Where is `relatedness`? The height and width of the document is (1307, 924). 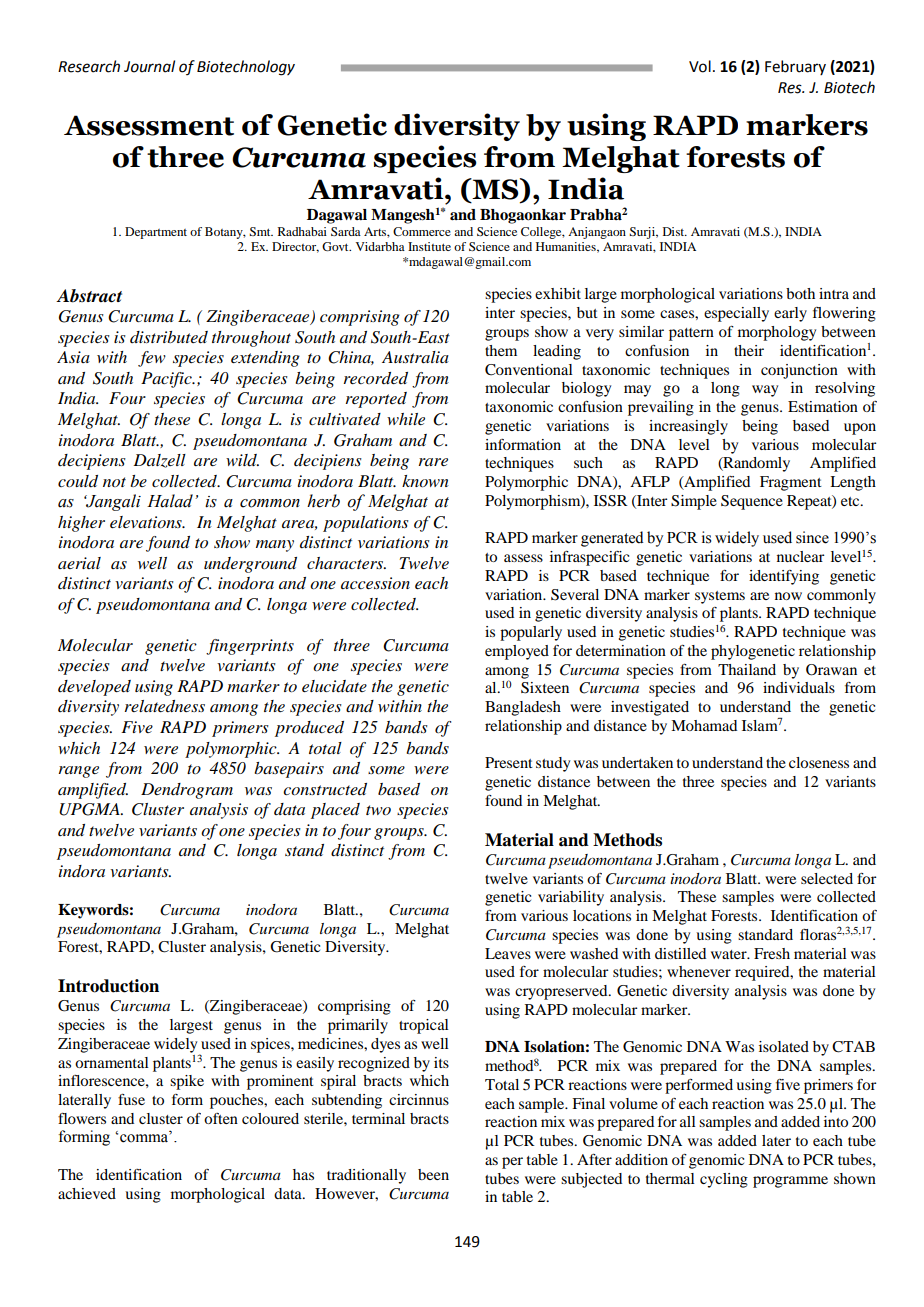 relatedness is located at coordinates (165, 706).
